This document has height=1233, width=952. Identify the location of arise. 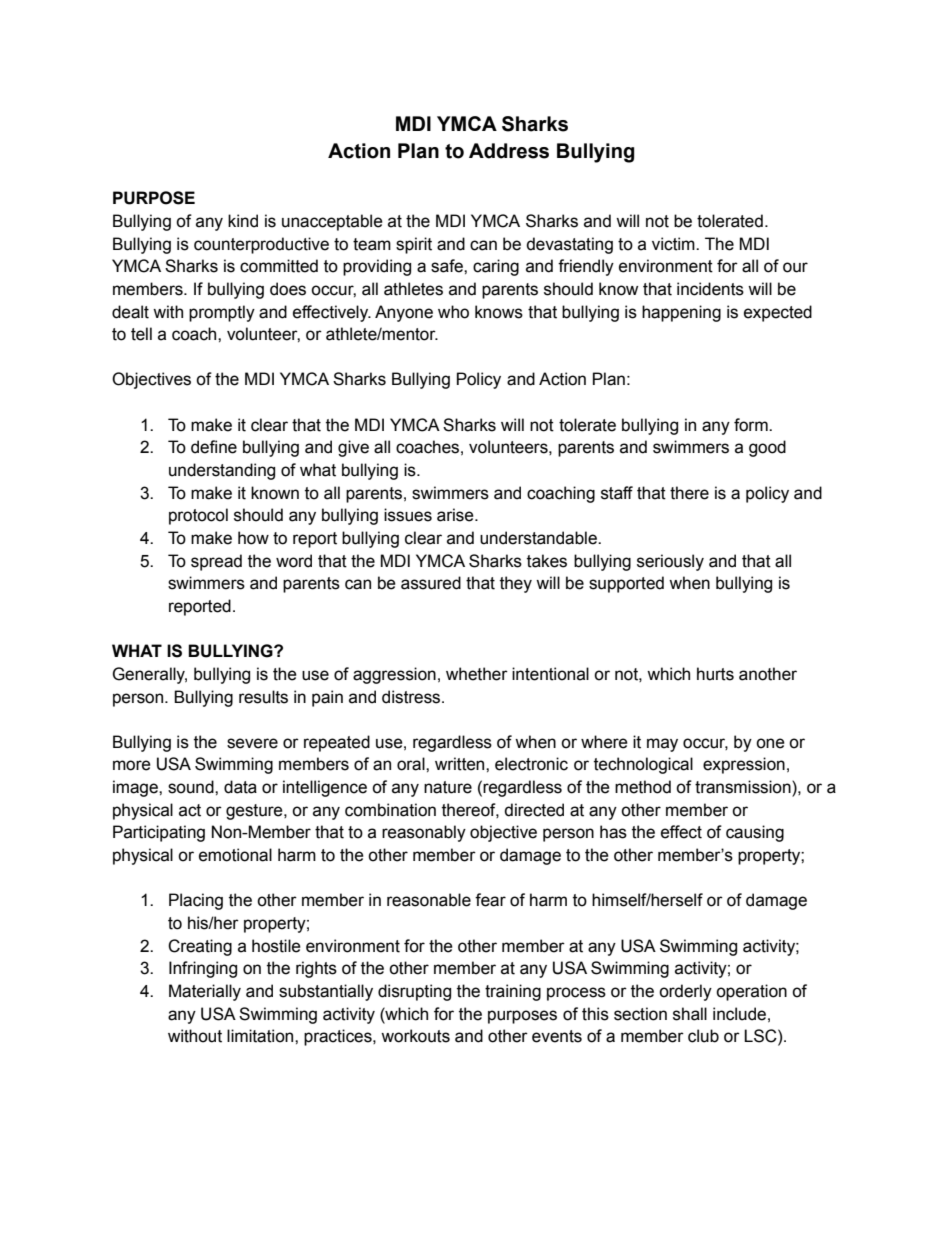
(456, 515).
